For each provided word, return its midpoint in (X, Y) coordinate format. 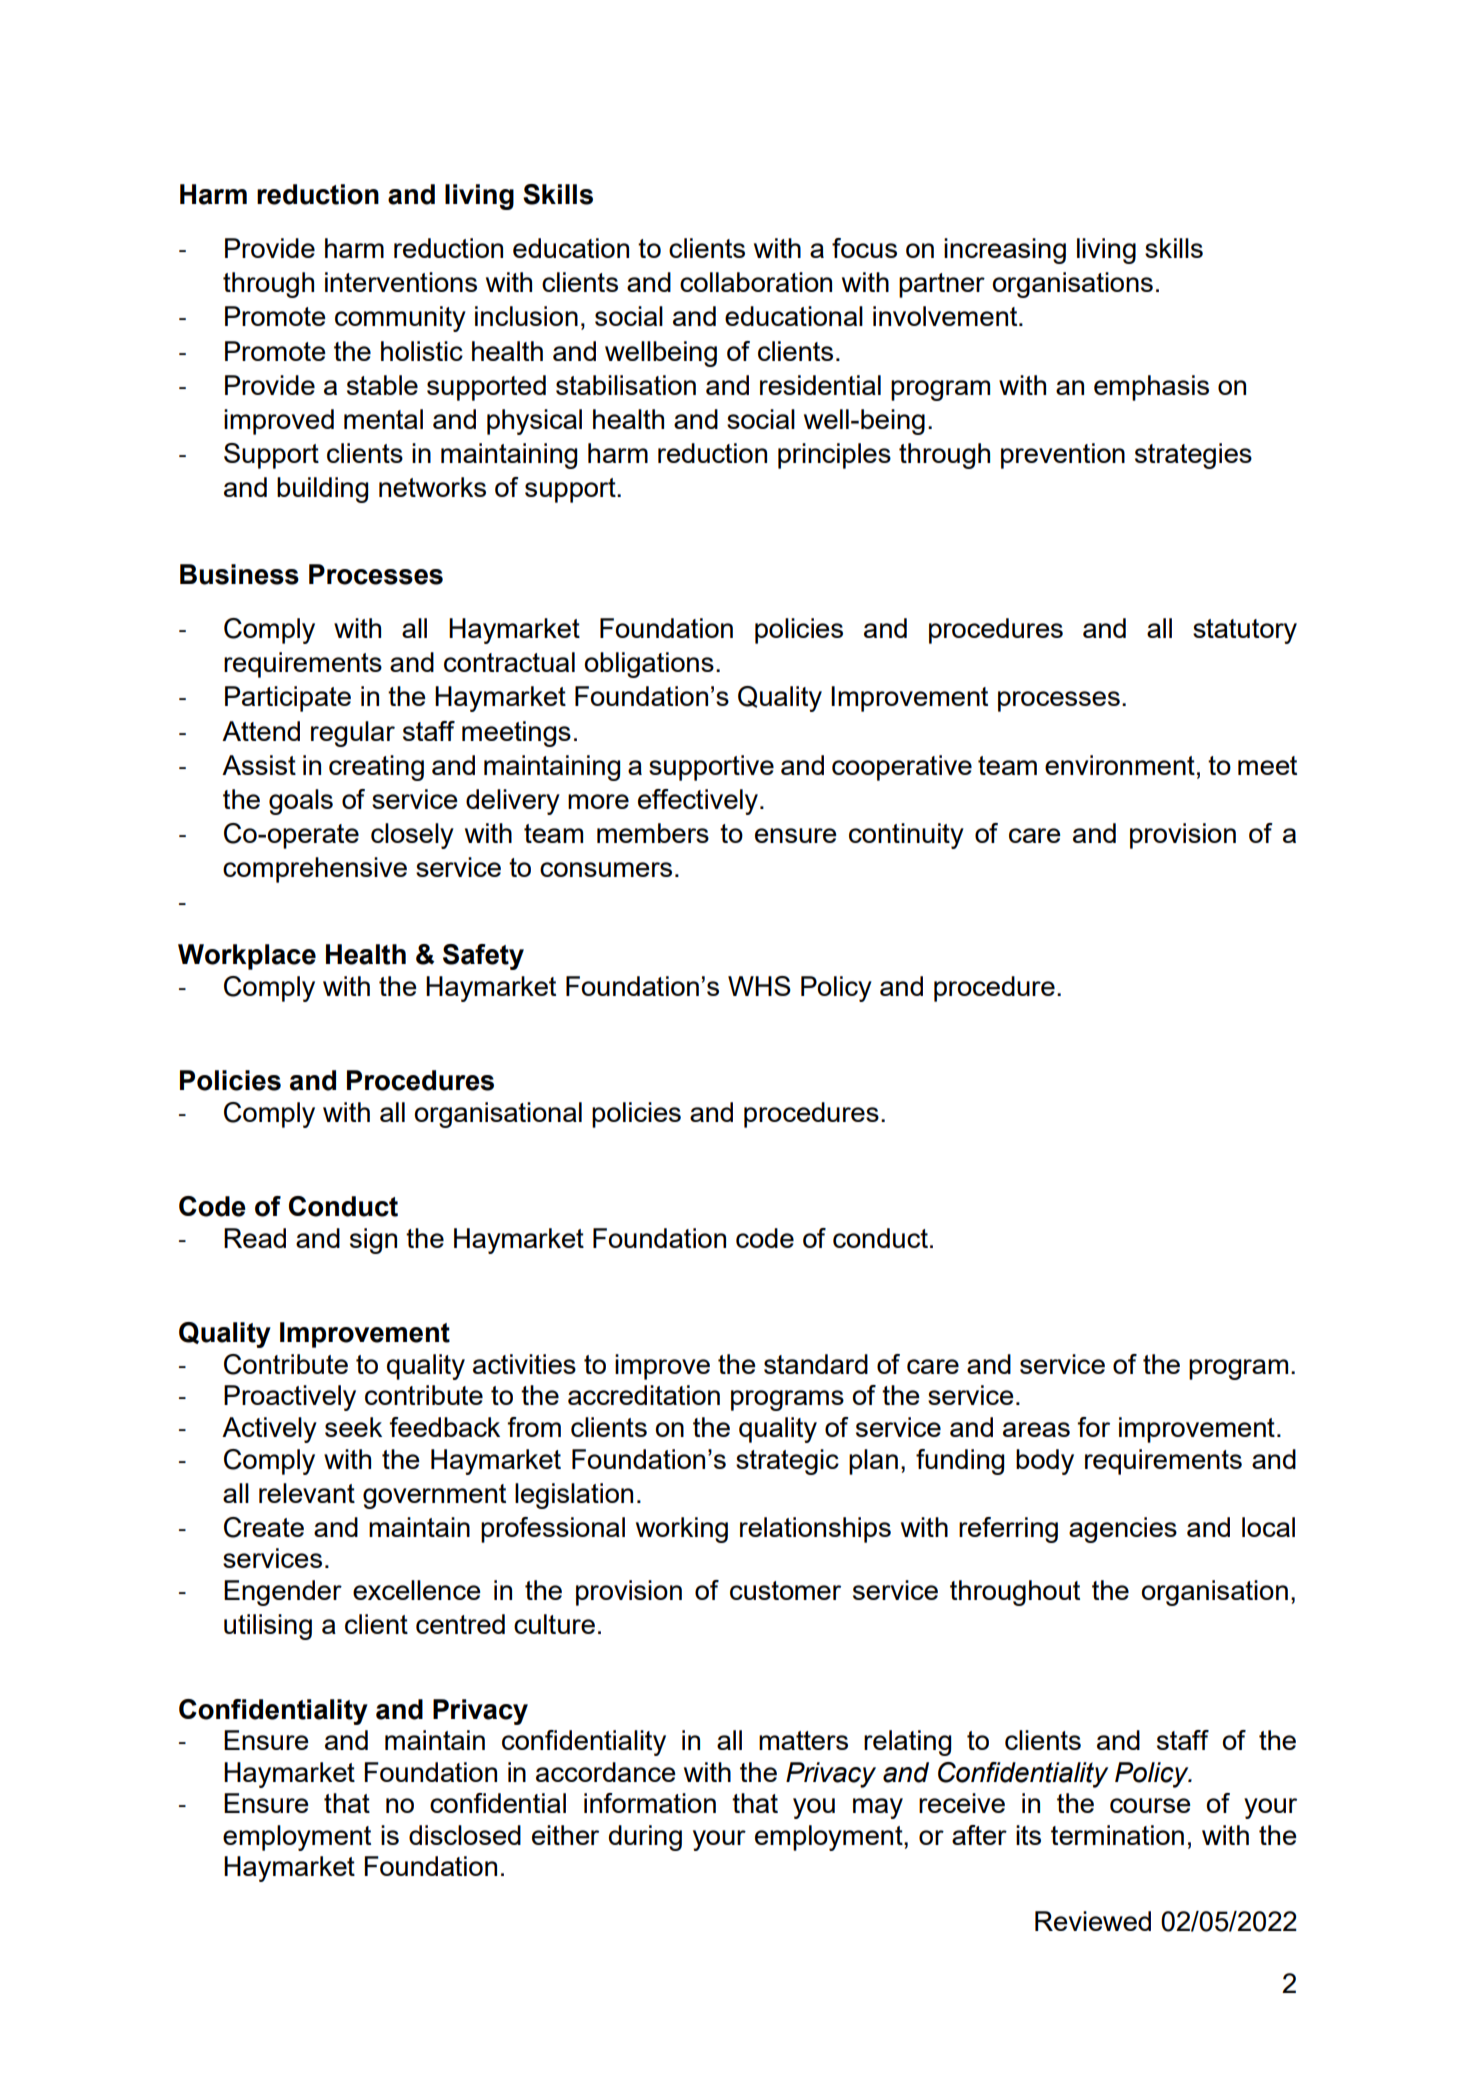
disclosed (465, 1835)
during (645, 1838)
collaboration (756, 282)
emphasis (1151, 388)
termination (1117, 1835)
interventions (401, 282)
